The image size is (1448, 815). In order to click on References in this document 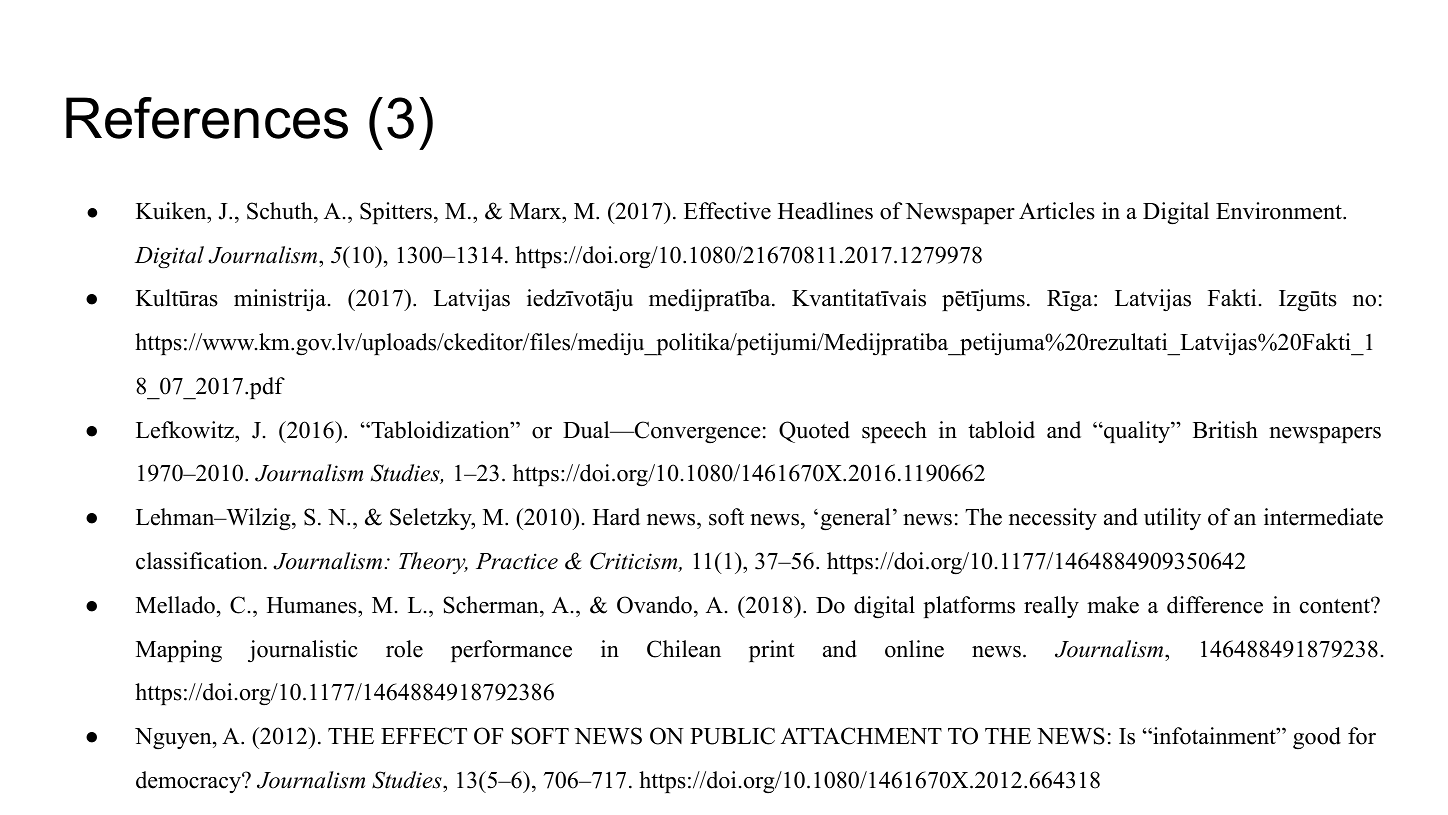, I will do `click(207, 118)`.
